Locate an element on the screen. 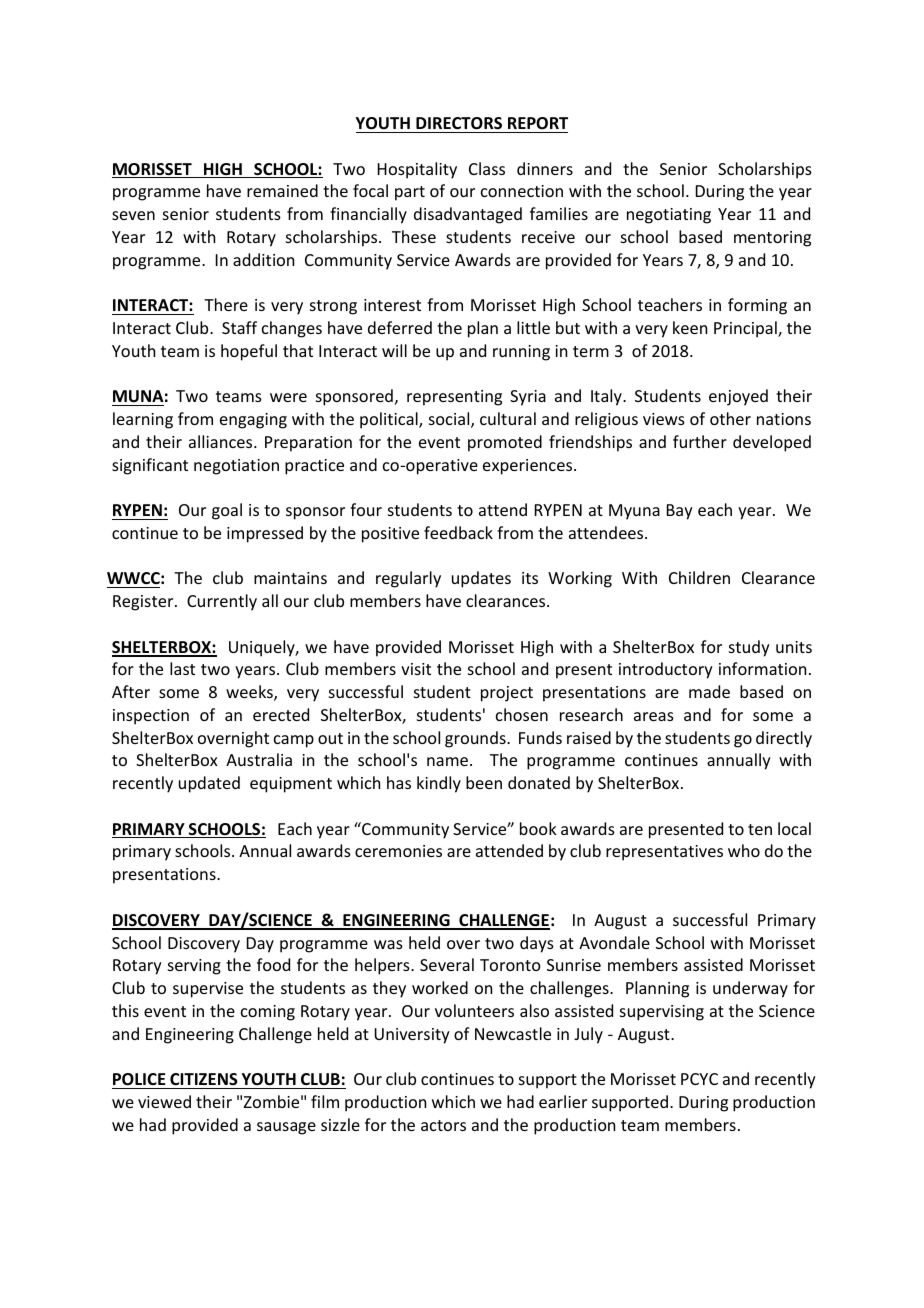 This screenshot has height=1308, width=924. remained is located at coordinates (282, 190).
